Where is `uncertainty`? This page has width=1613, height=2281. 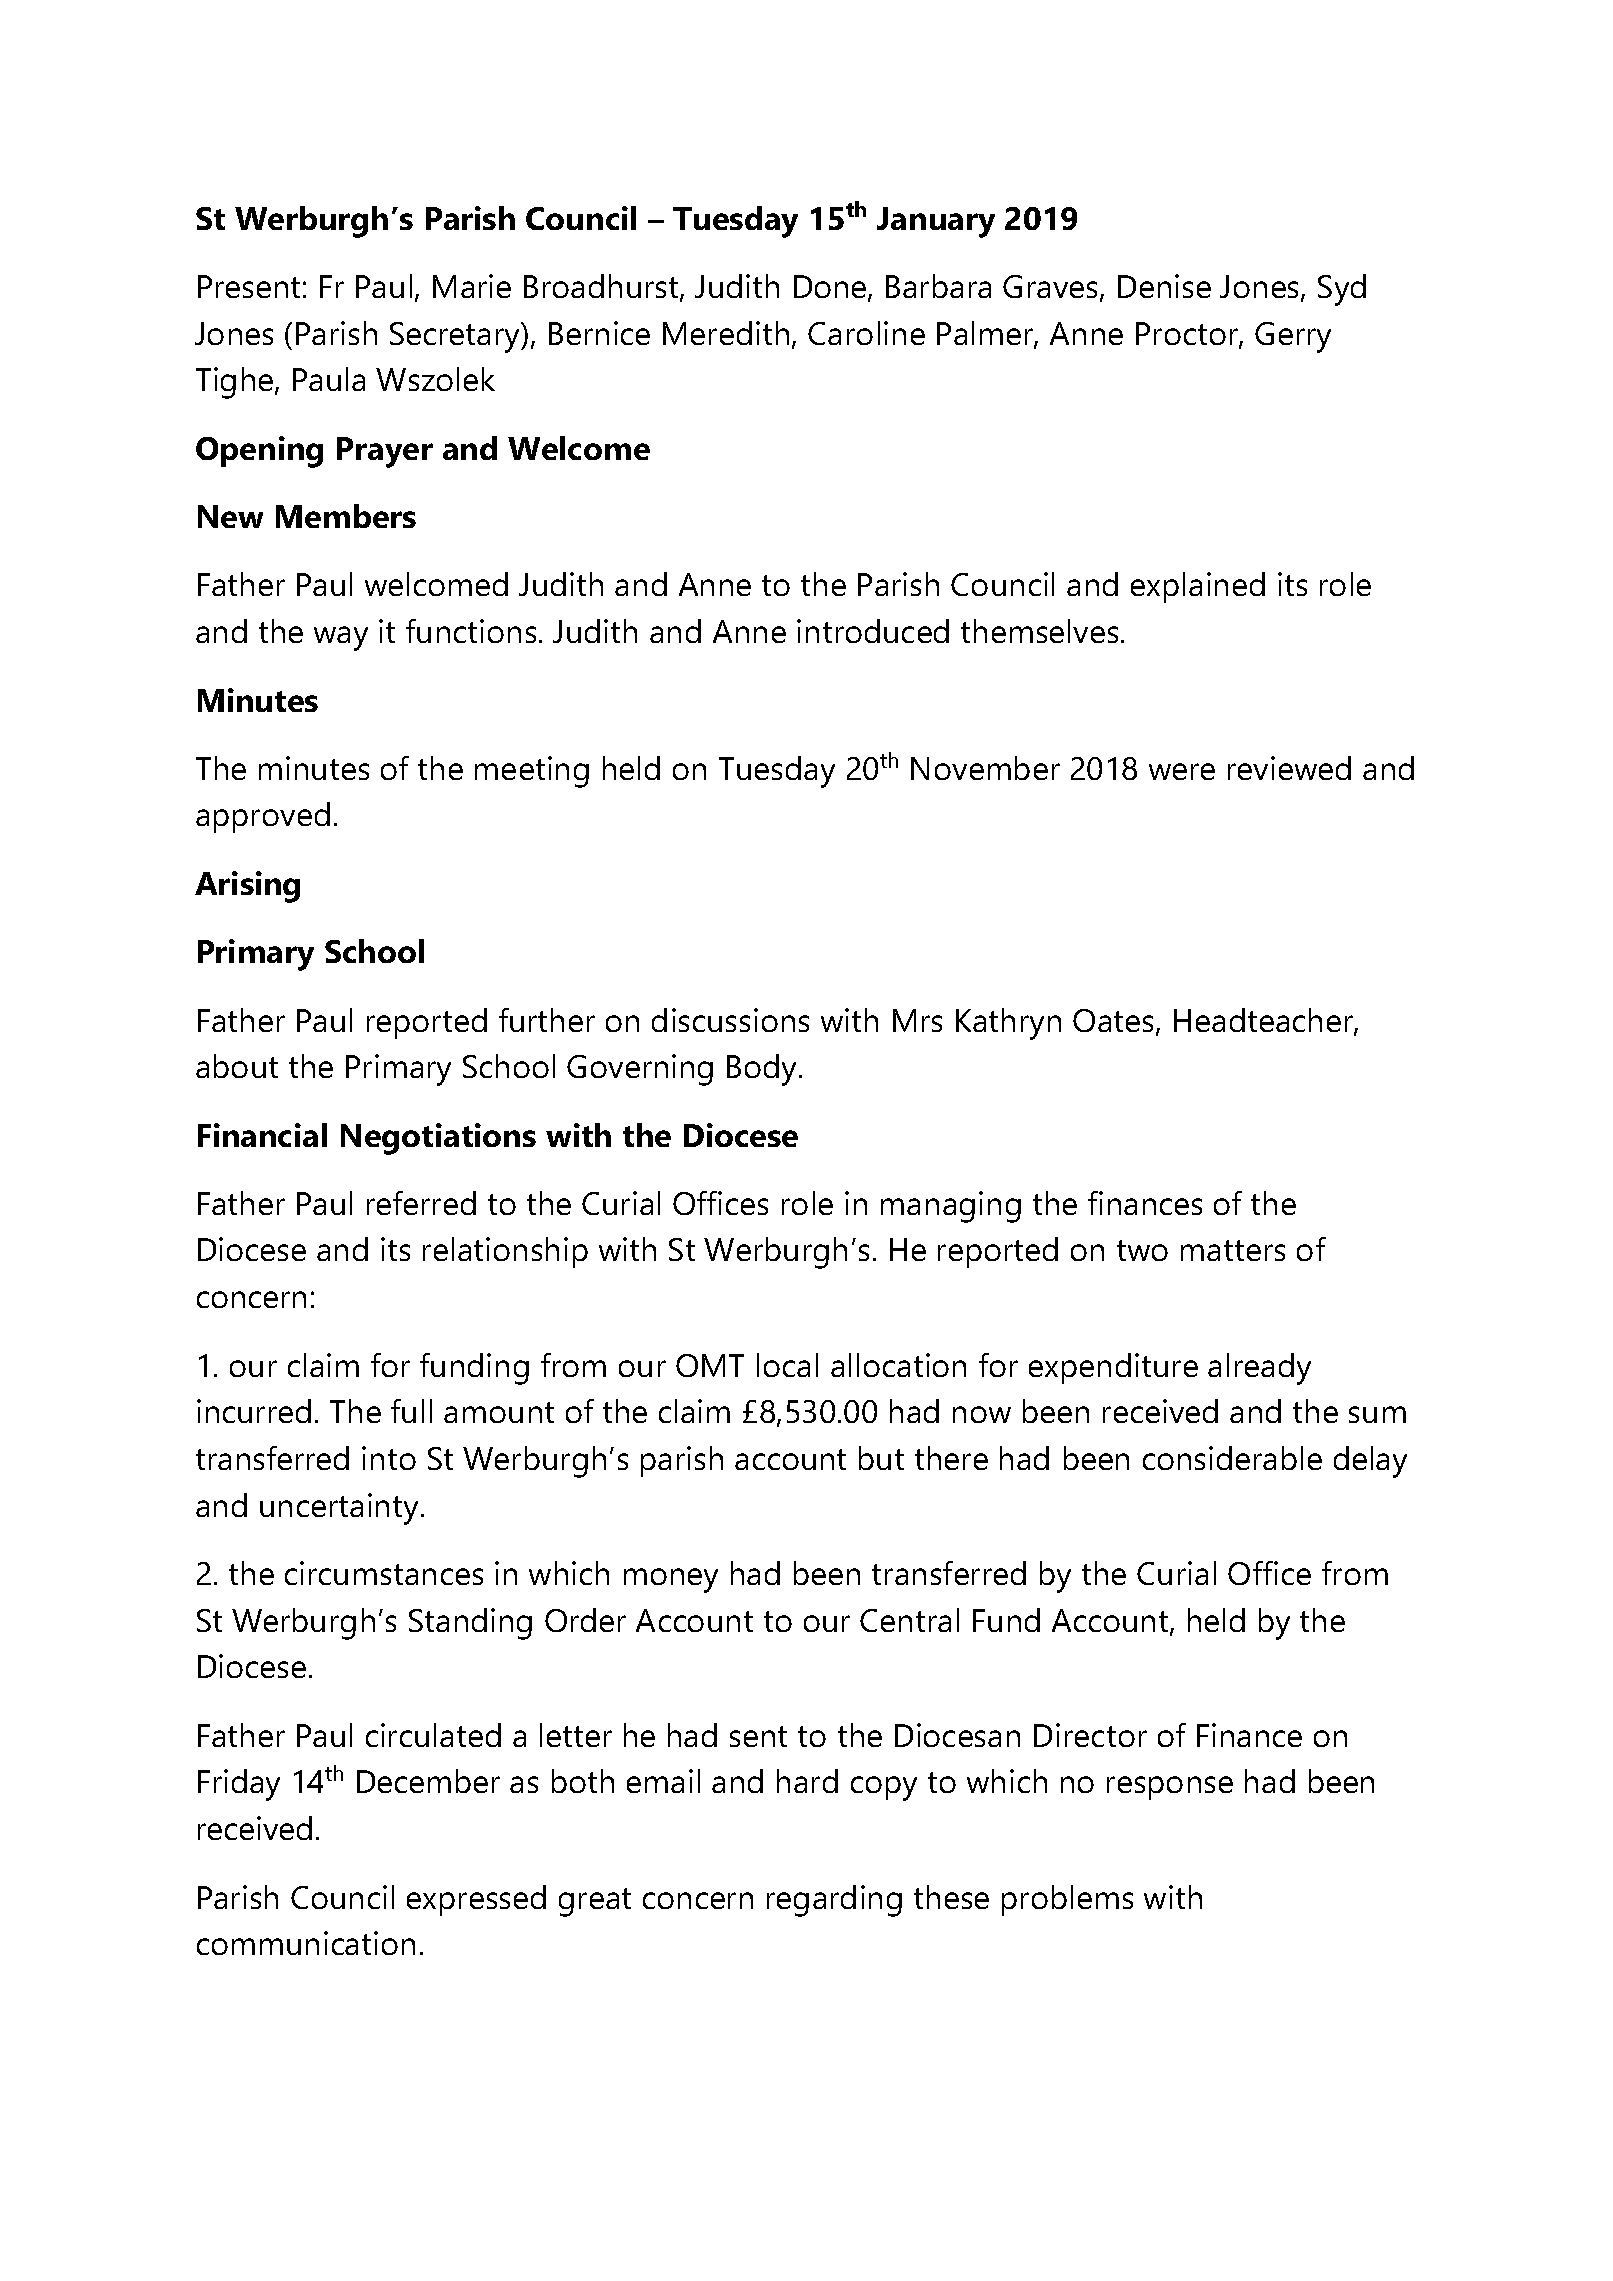 uncertainty is located at coordinates (339, 1509).
